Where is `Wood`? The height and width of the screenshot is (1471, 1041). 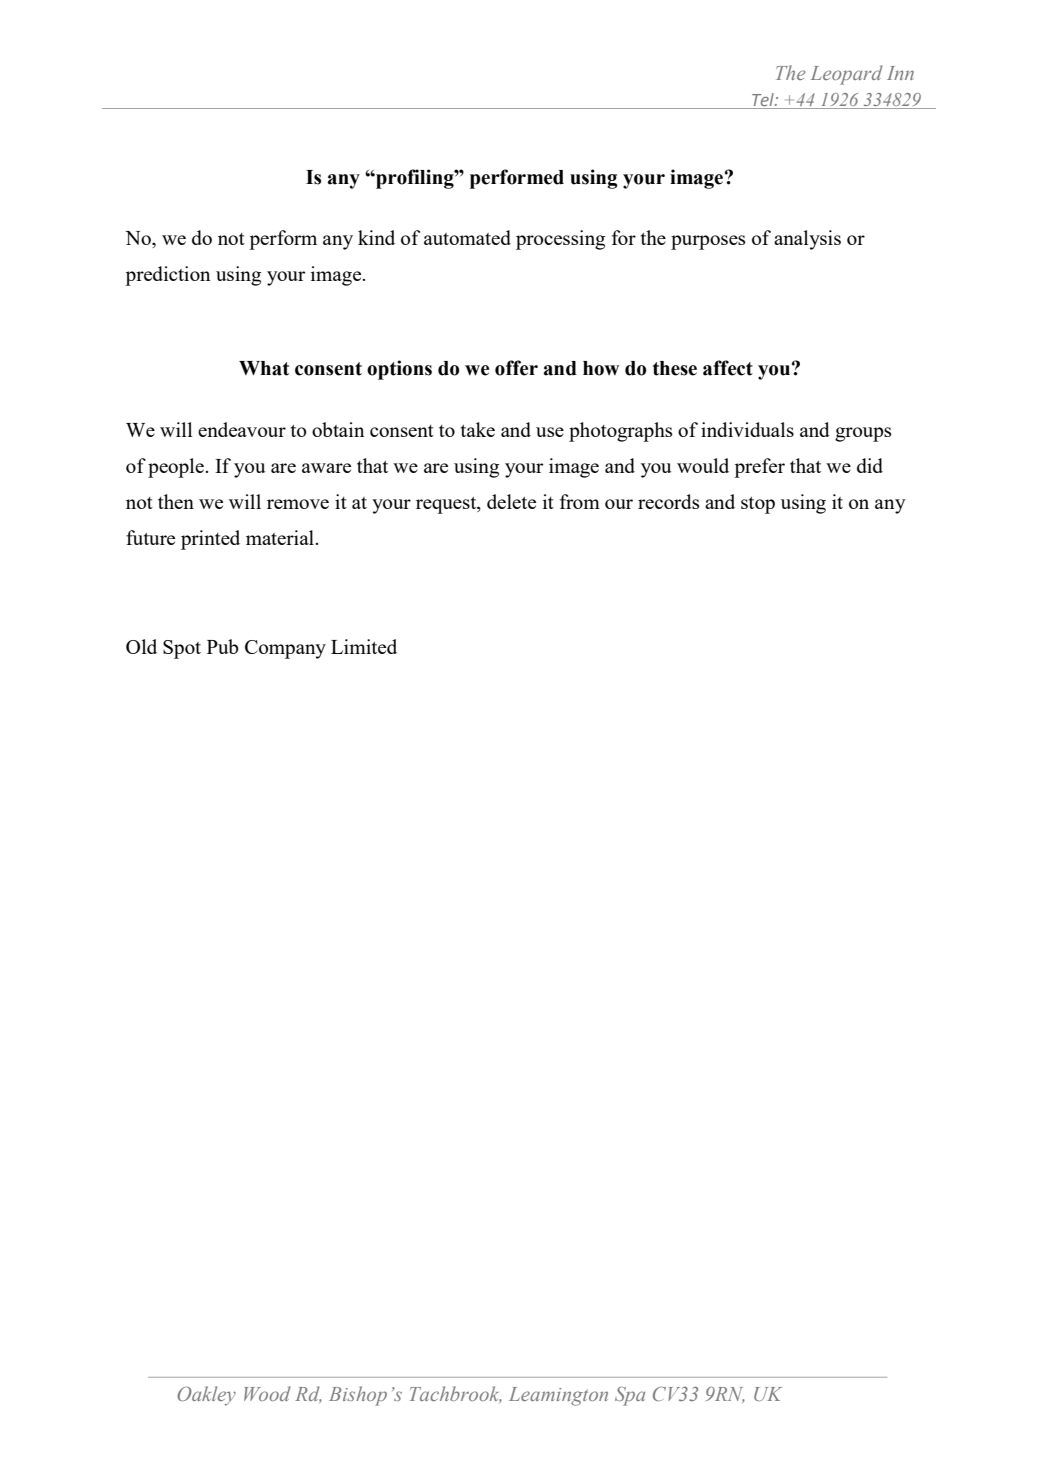
Wood is located at coordinates (267, 1393).
